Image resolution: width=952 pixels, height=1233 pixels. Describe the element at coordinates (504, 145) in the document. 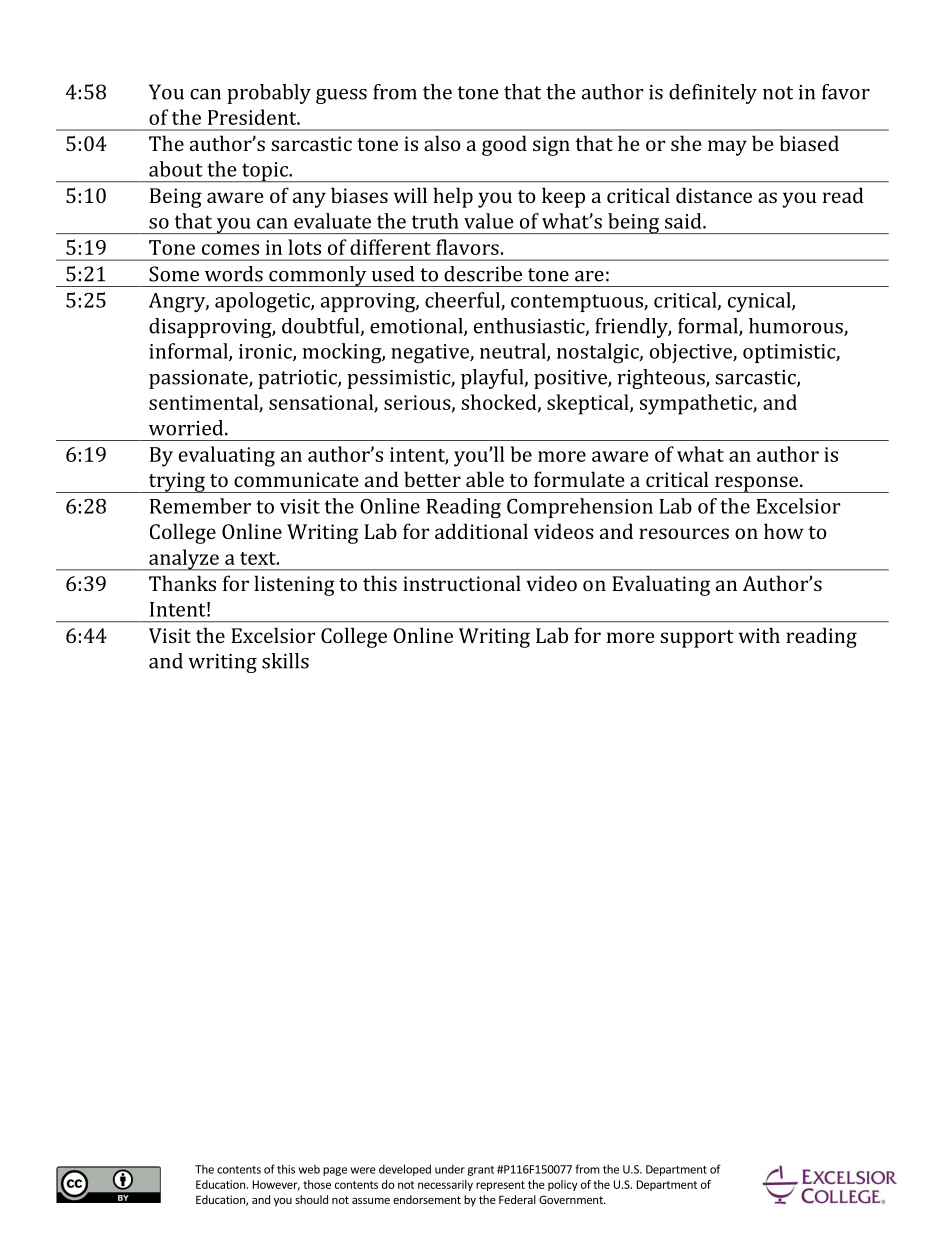

I see `good` at that location.
